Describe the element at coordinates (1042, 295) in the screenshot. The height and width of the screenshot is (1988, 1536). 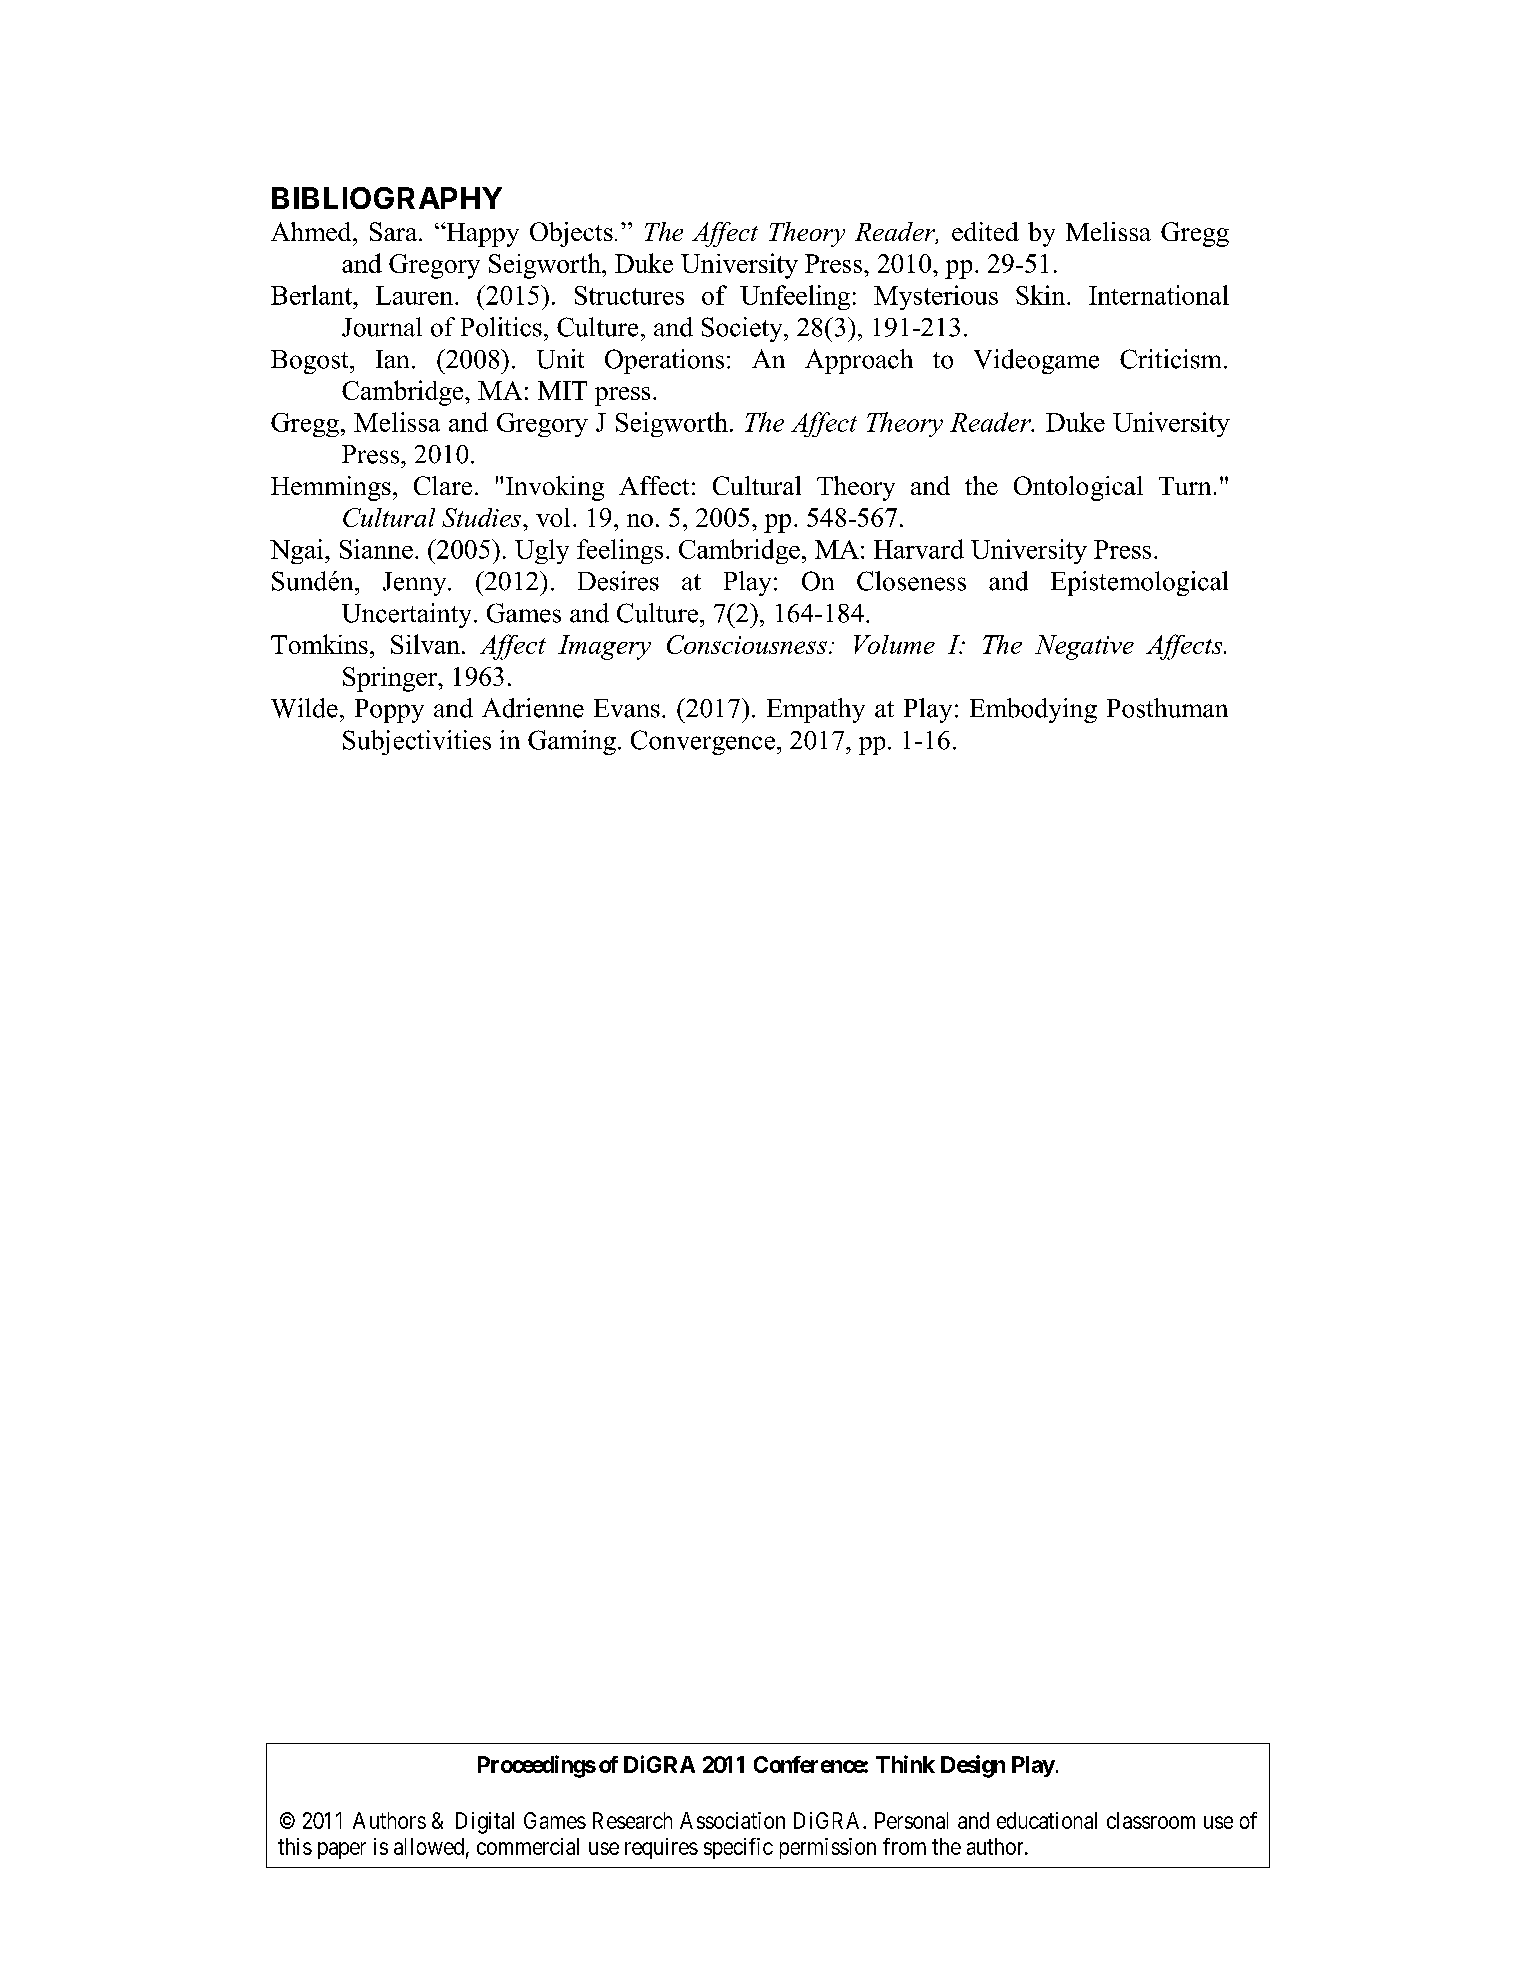
I see `Skin` at that location.
